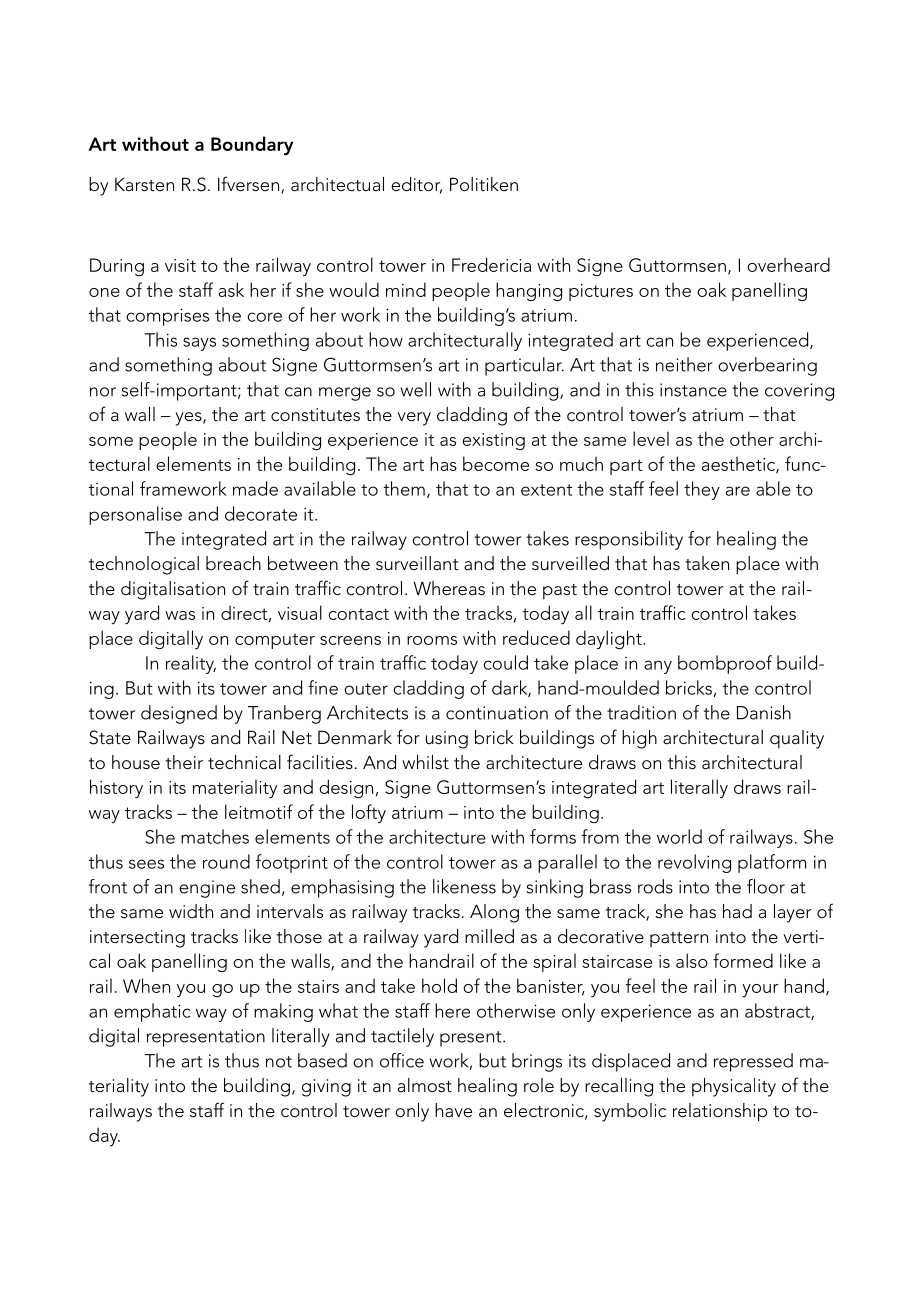 The width and height of the screenshot is (924, 1308). I want to click on Along, so click(494, 913).
